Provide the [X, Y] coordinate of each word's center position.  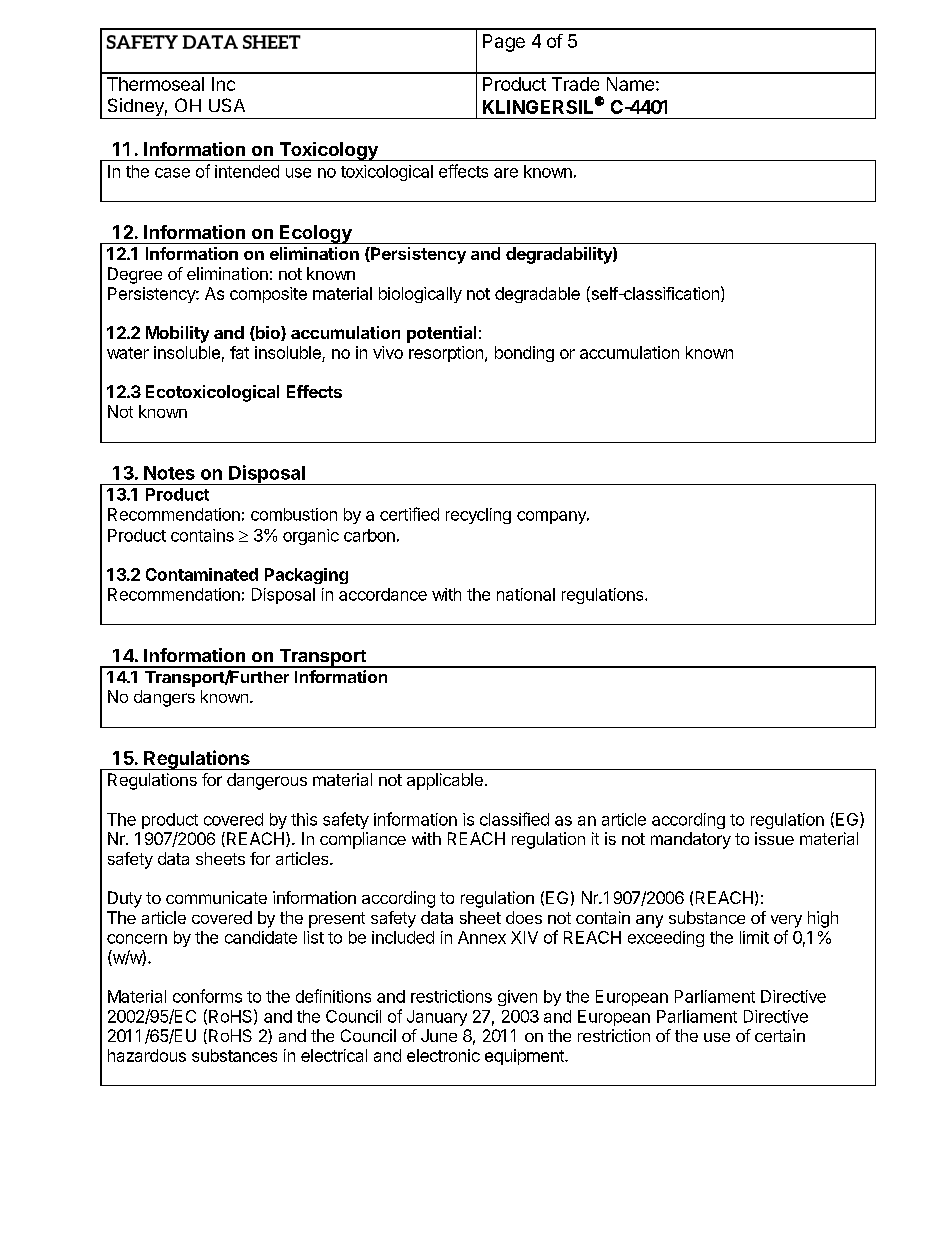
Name [630, 84]
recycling [478, 516]
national [526, 594]
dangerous [267, 781]
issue [774, 838]
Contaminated [202, 574]
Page [504, 43]
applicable [445, 781]
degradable [537, 295]
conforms [207, 996]
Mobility [177, 334]
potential [441, 334]
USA [227, 105]
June [439, 1035]
